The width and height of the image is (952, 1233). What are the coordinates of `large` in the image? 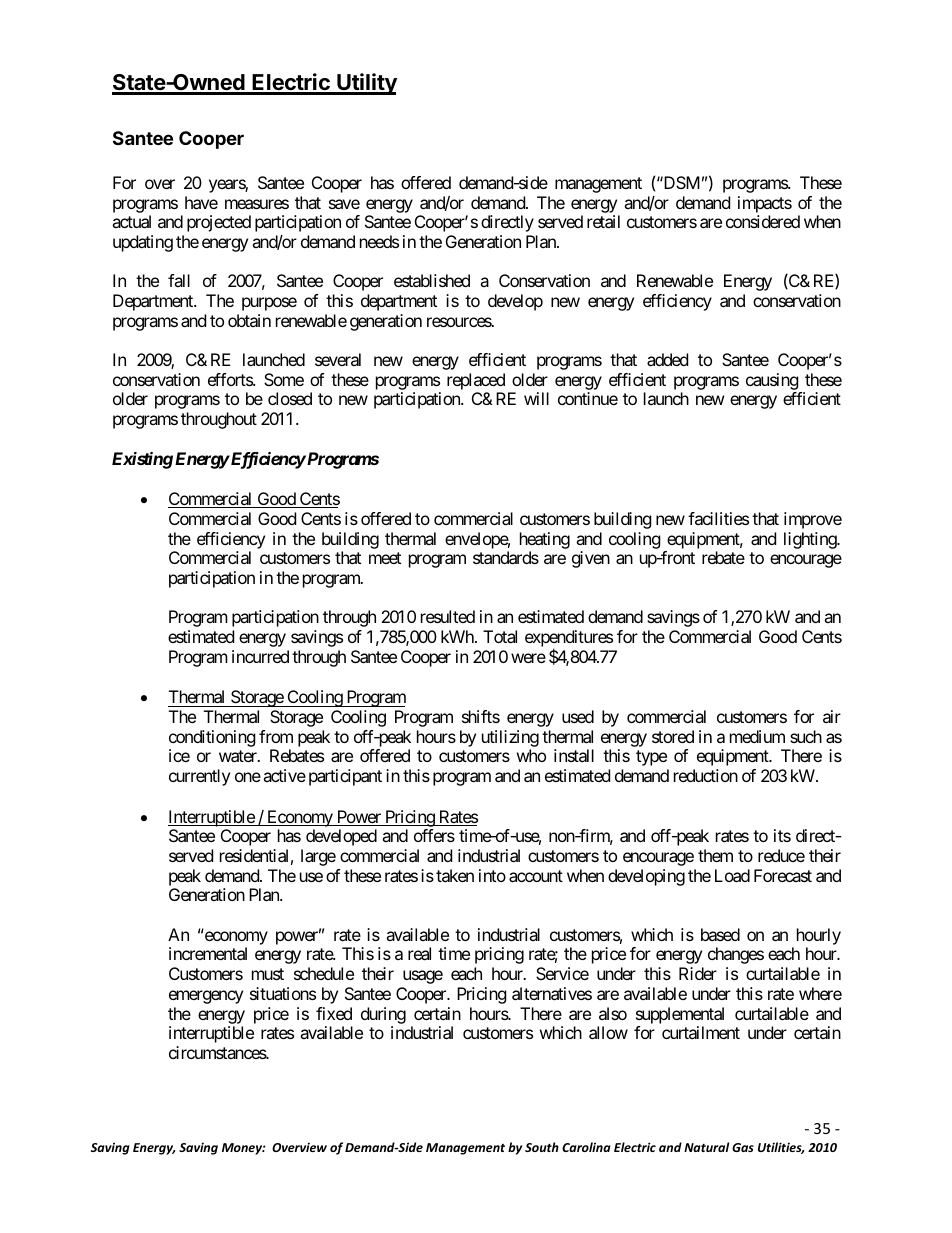 It's located at (318, 857).
